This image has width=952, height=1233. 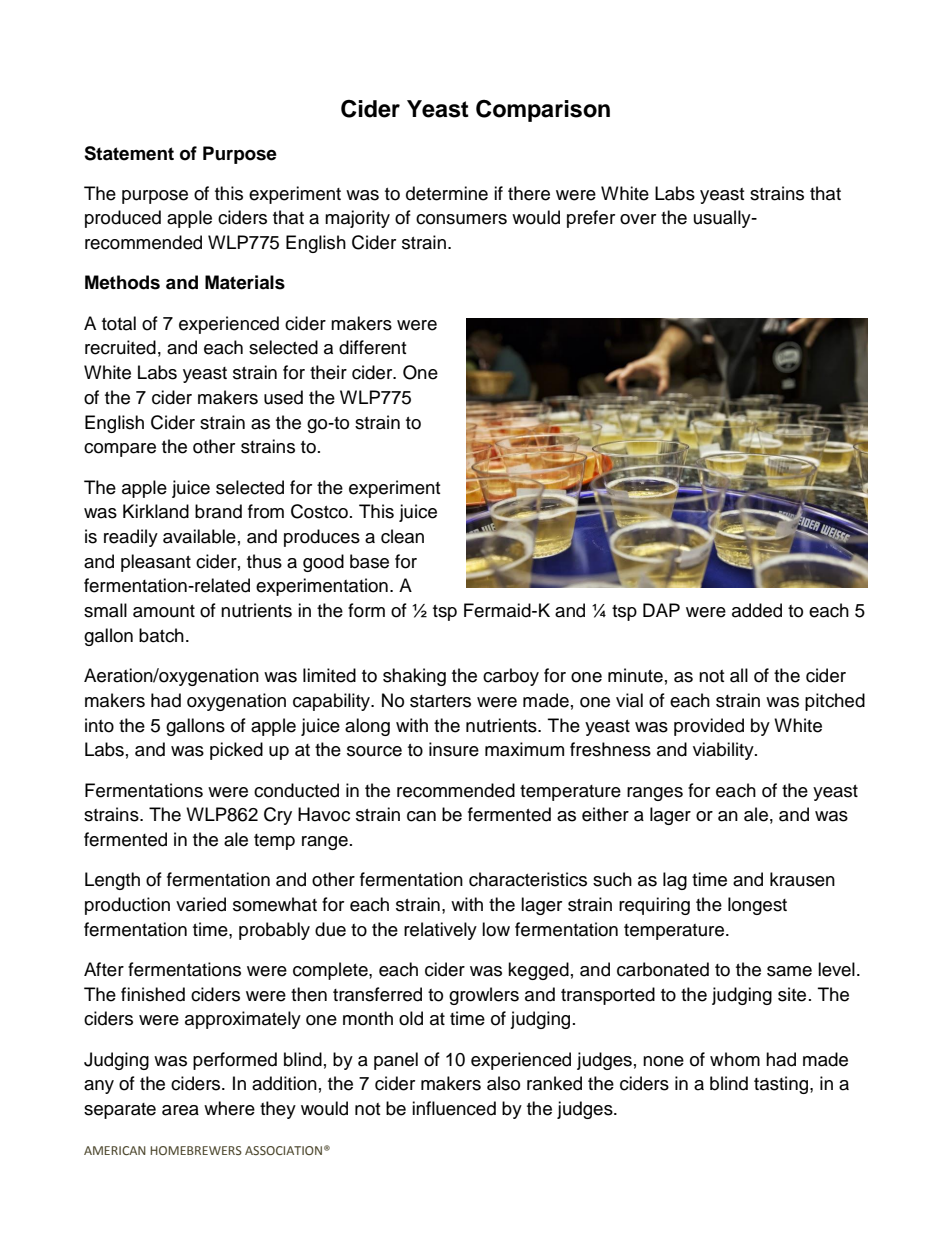 What do you see at coordinates (757, 610) in the image?
I see `added` at bounding box center [757, 610].
